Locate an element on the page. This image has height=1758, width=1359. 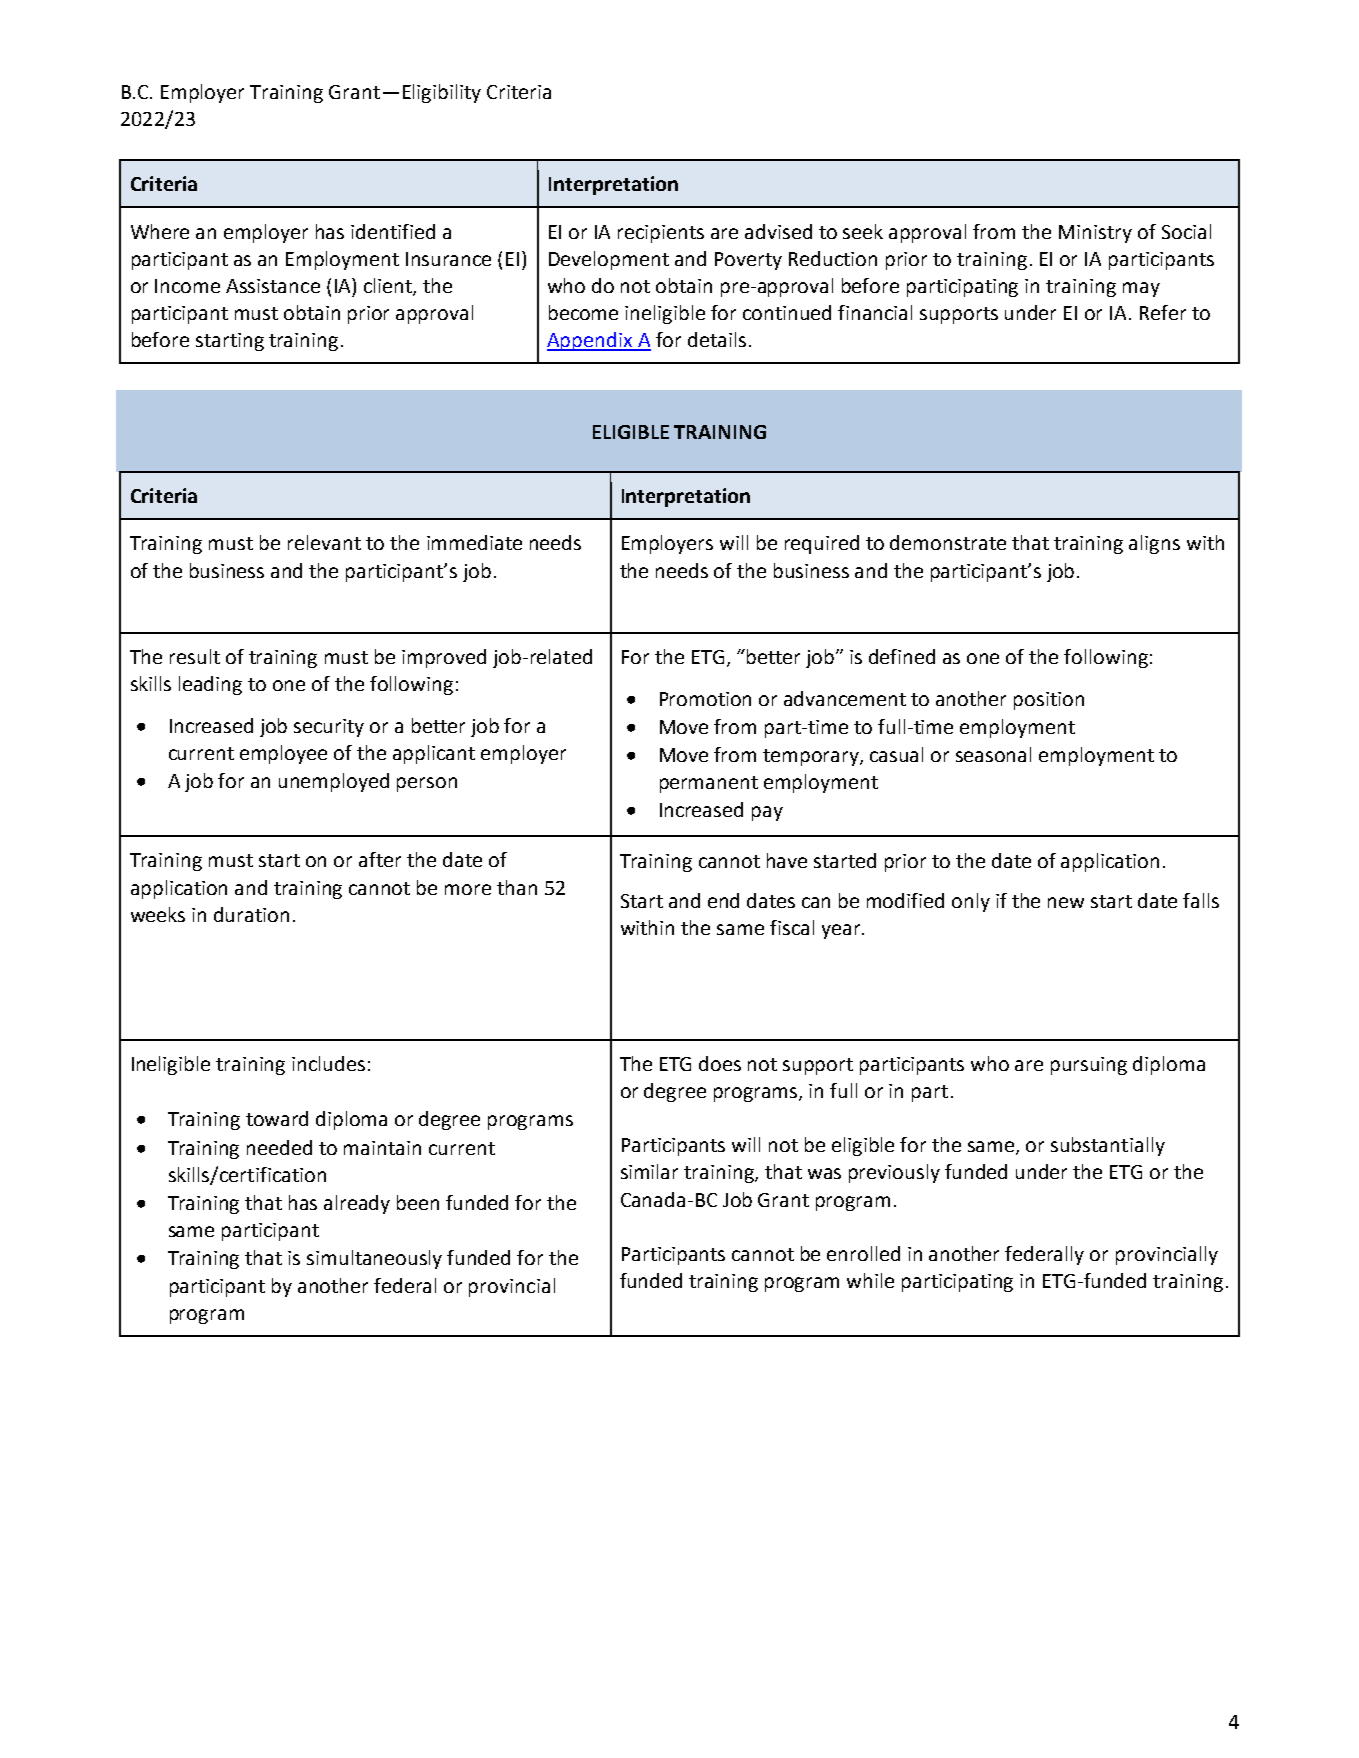
aligns is located at coordinates (1154, 544).
